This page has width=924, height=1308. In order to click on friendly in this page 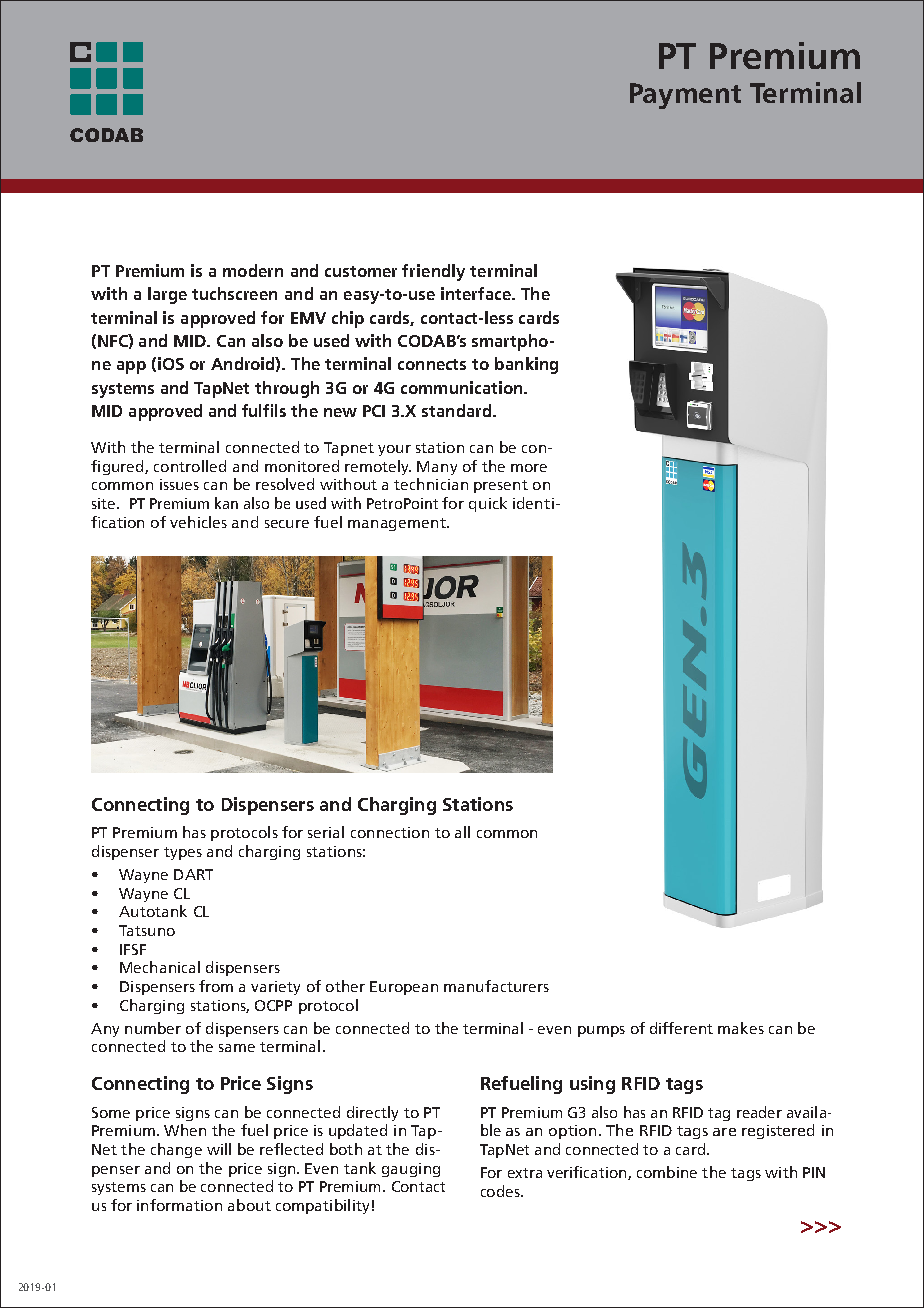, I will do `click(433, 272)`.
